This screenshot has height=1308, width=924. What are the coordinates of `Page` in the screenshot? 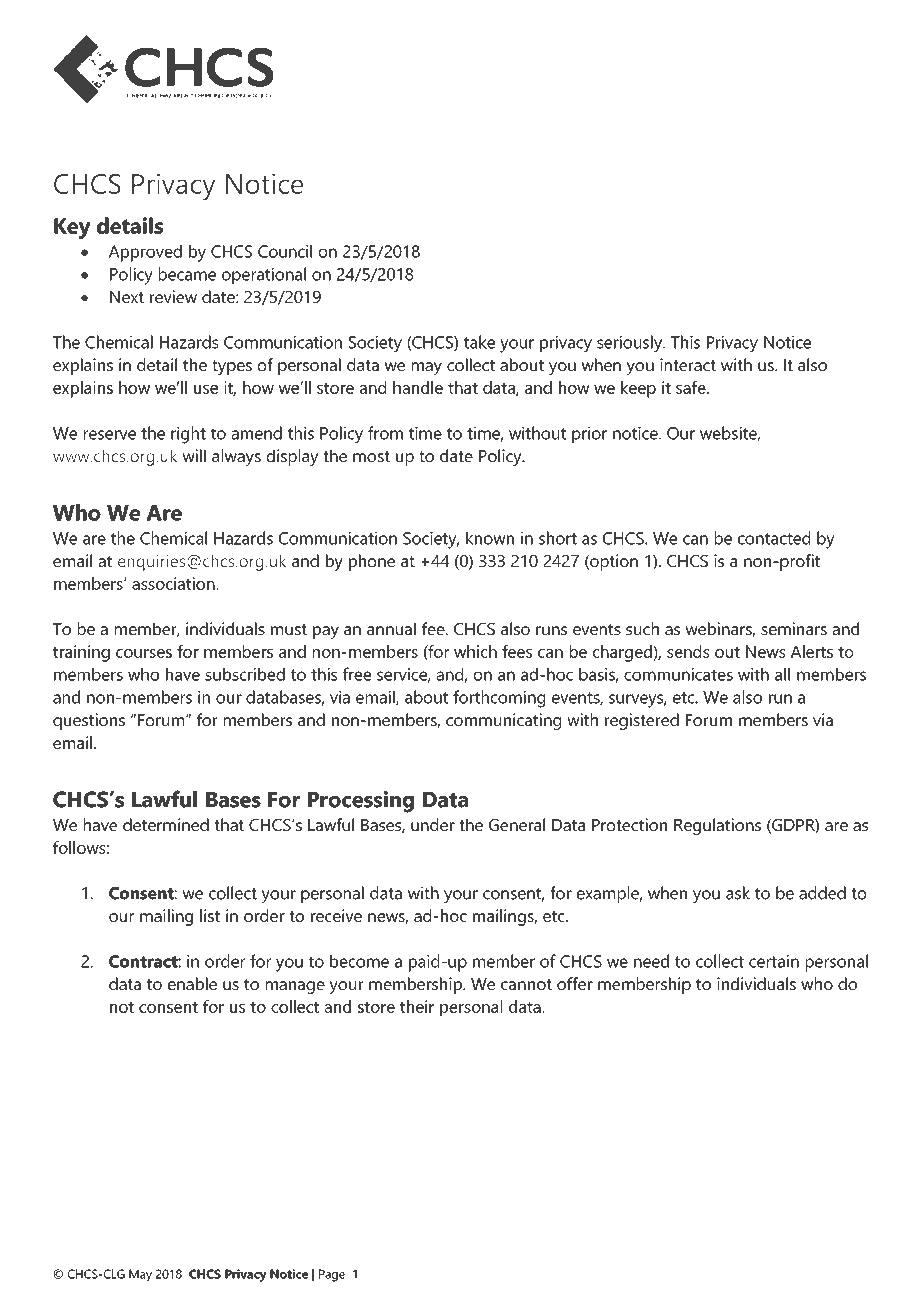 It's located at (332, 1275).
